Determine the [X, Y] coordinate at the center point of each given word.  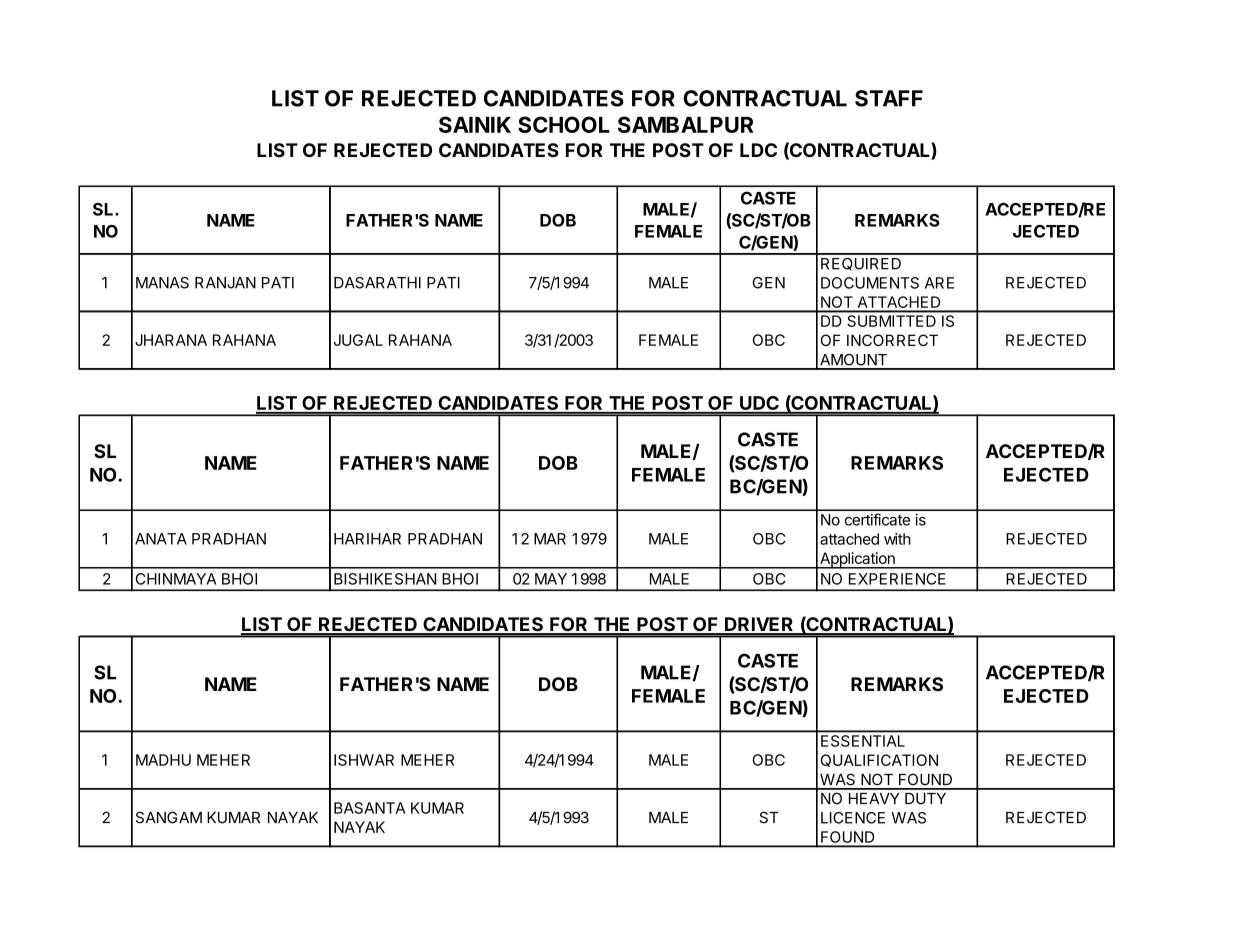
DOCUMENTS [870, 283]
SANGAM [169, 817]
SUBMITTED [892, 321]
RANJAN [225, 283]
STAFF [889, 98]
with [897, 539]
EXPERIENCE [897, 579]
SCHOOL [563, 124]
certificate [877, 519]
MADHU [163, 760]
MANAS [162, 283]
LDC [758, 150]
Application [857, 560]
